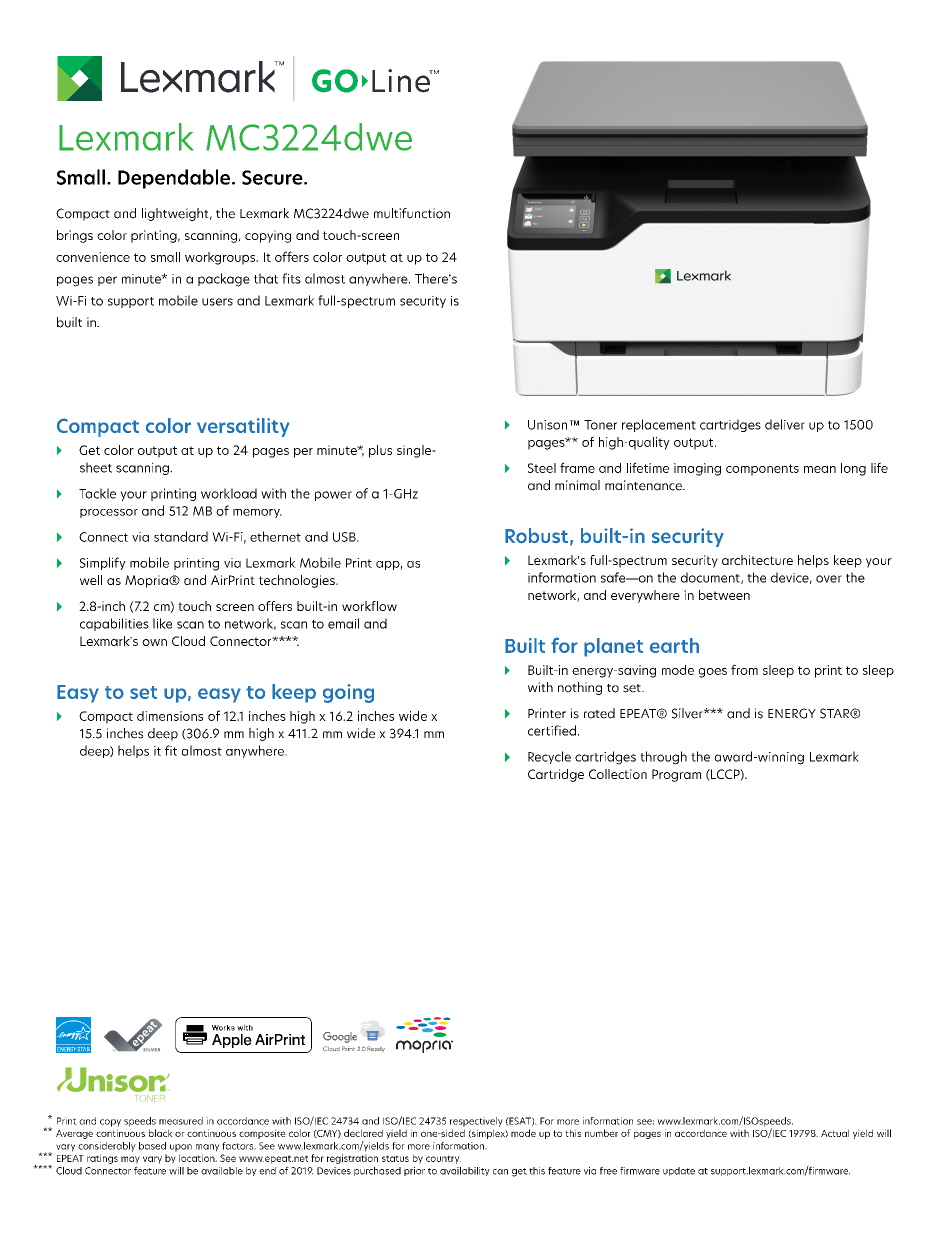 Image resolution: width=952 pixels, height=1233 pixels. Describe the element at coordinates (369, 606) in the screenshot. I see `workflow` at that location.
